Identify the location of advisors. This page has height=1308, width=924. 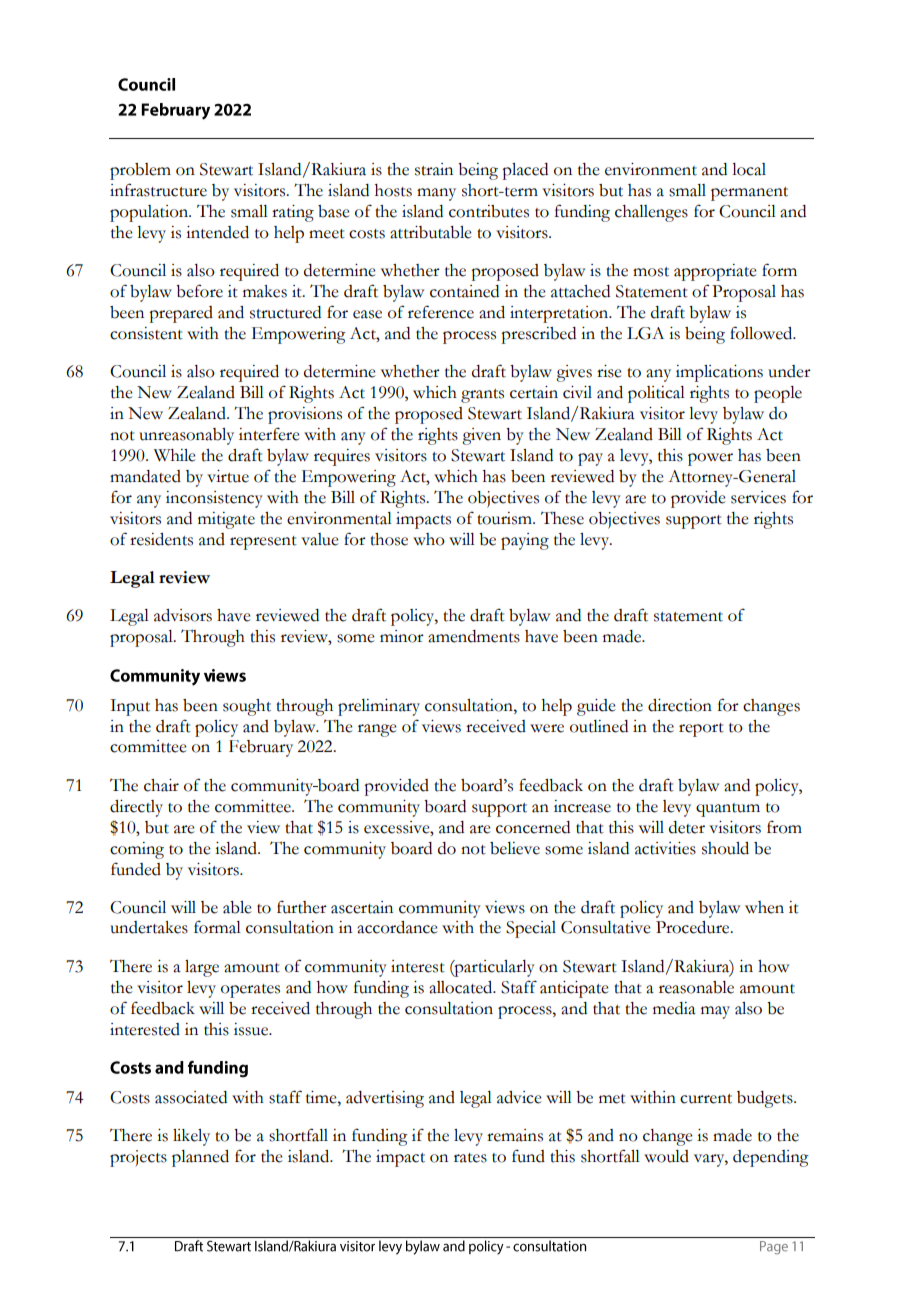
(183, 615).
